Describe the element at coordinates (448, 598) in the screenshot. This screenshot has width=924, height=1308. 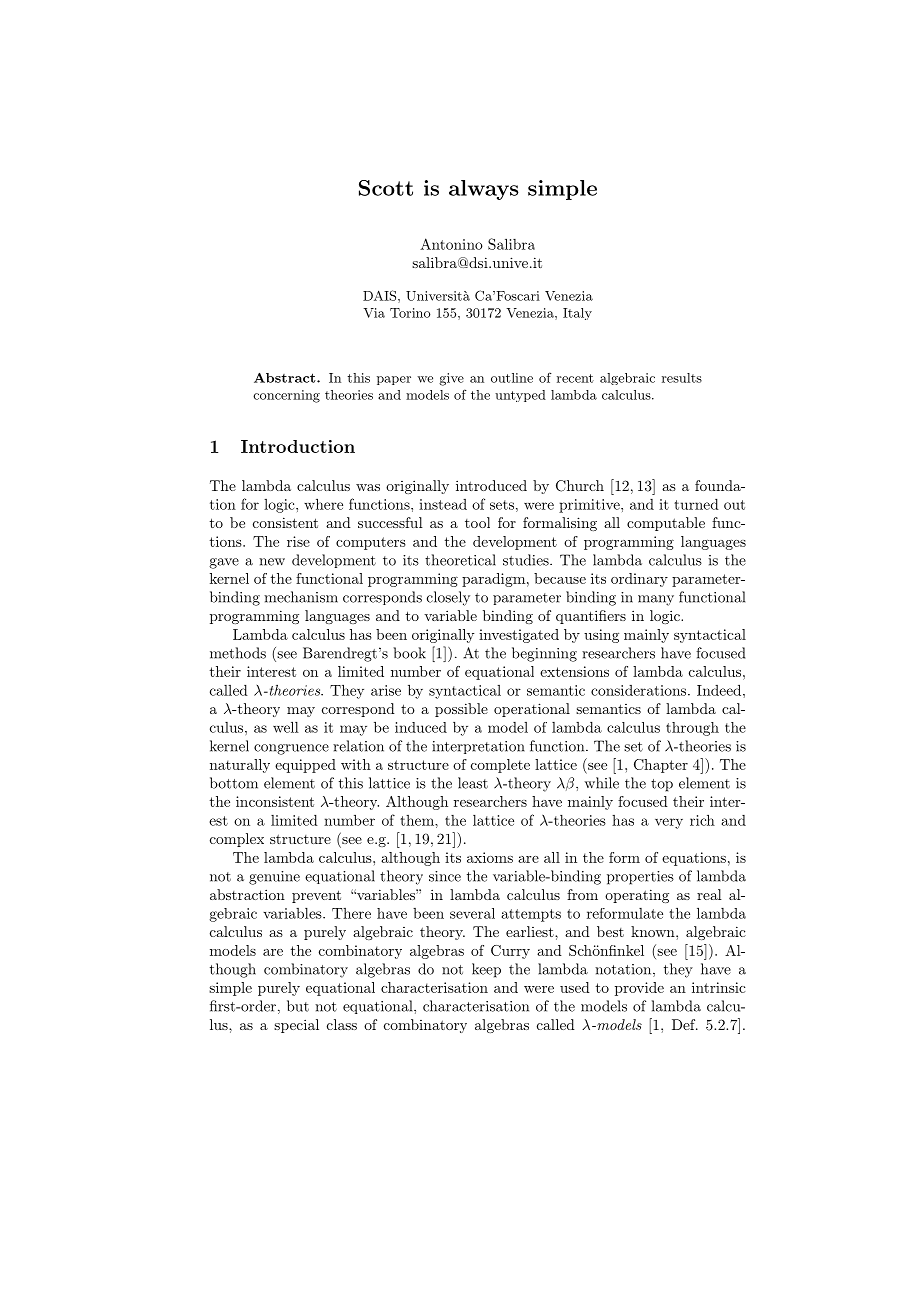
I see `closely` at that location.
